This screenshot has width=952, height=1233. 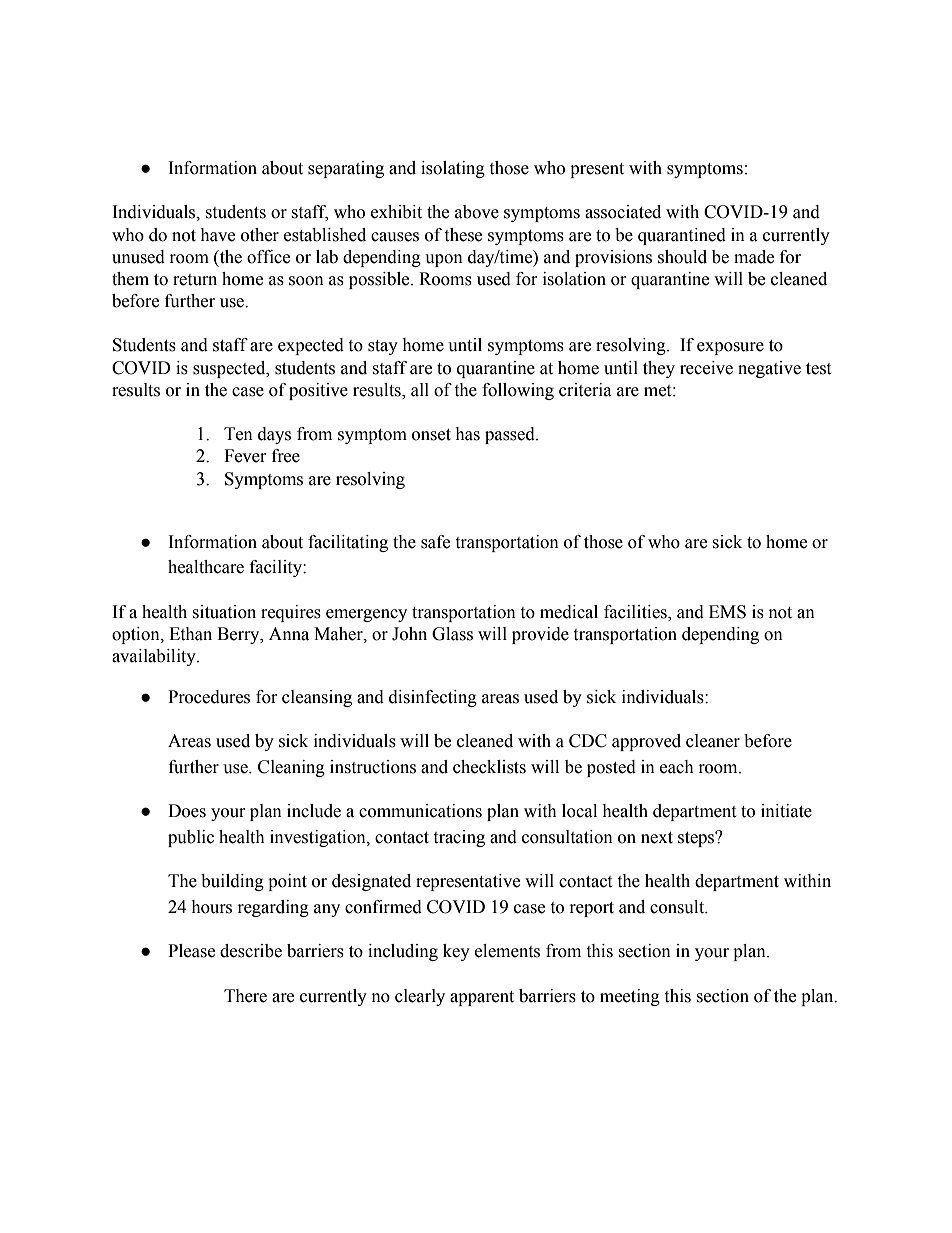 I want to click on Please, so click(x=191, y=951).
